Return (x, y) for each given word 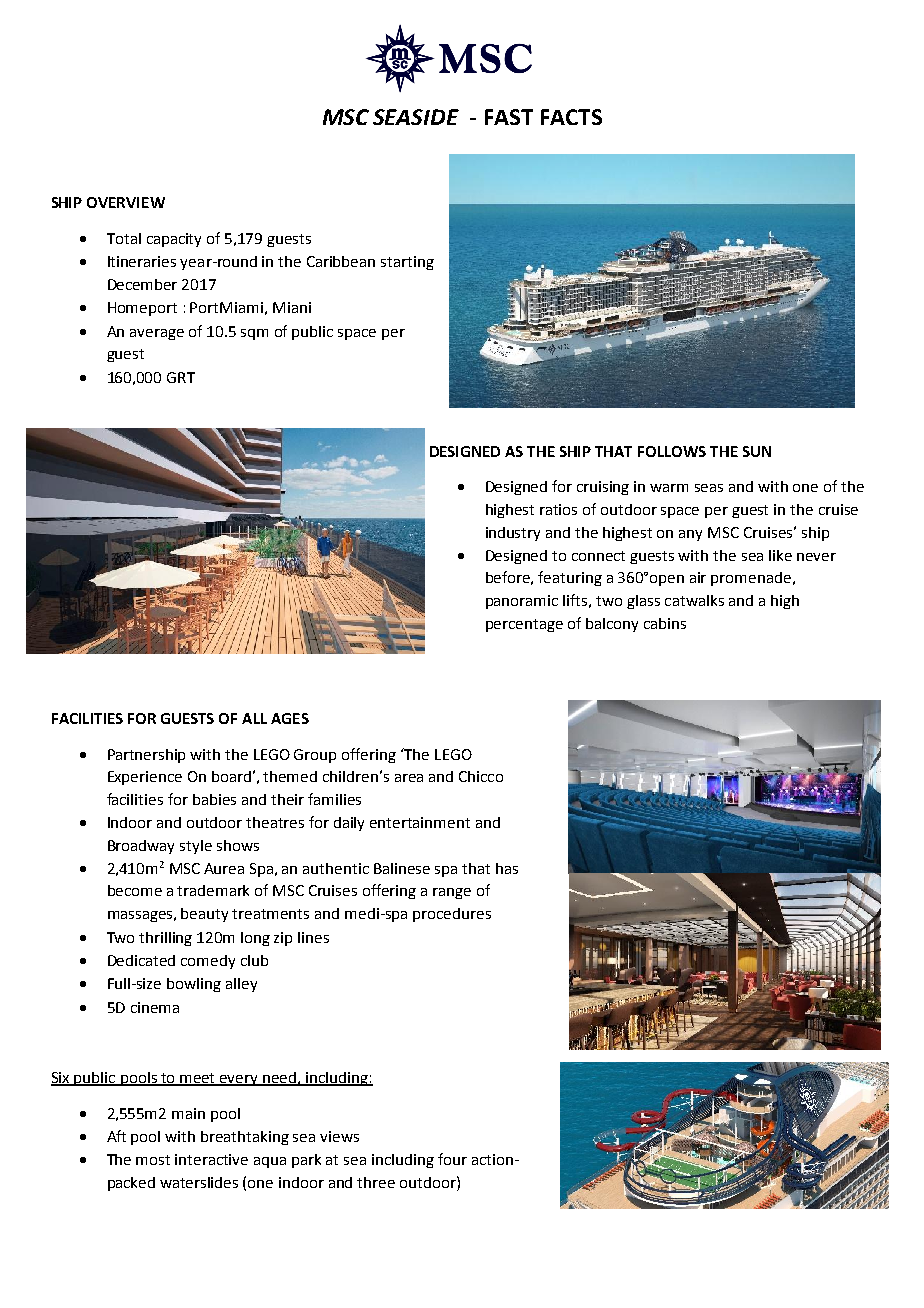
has (507, 868)
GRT (181, 377)
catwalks (694, 600)
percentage (524, 625)
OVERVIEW (126, 202)
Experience (145, 778)
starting (407, 263)
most (153, 1160)
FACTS (571, 117)
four (452, 1159)
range (452, 893)
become (135, 890)
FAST (509, 117)
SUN (757, 451)
